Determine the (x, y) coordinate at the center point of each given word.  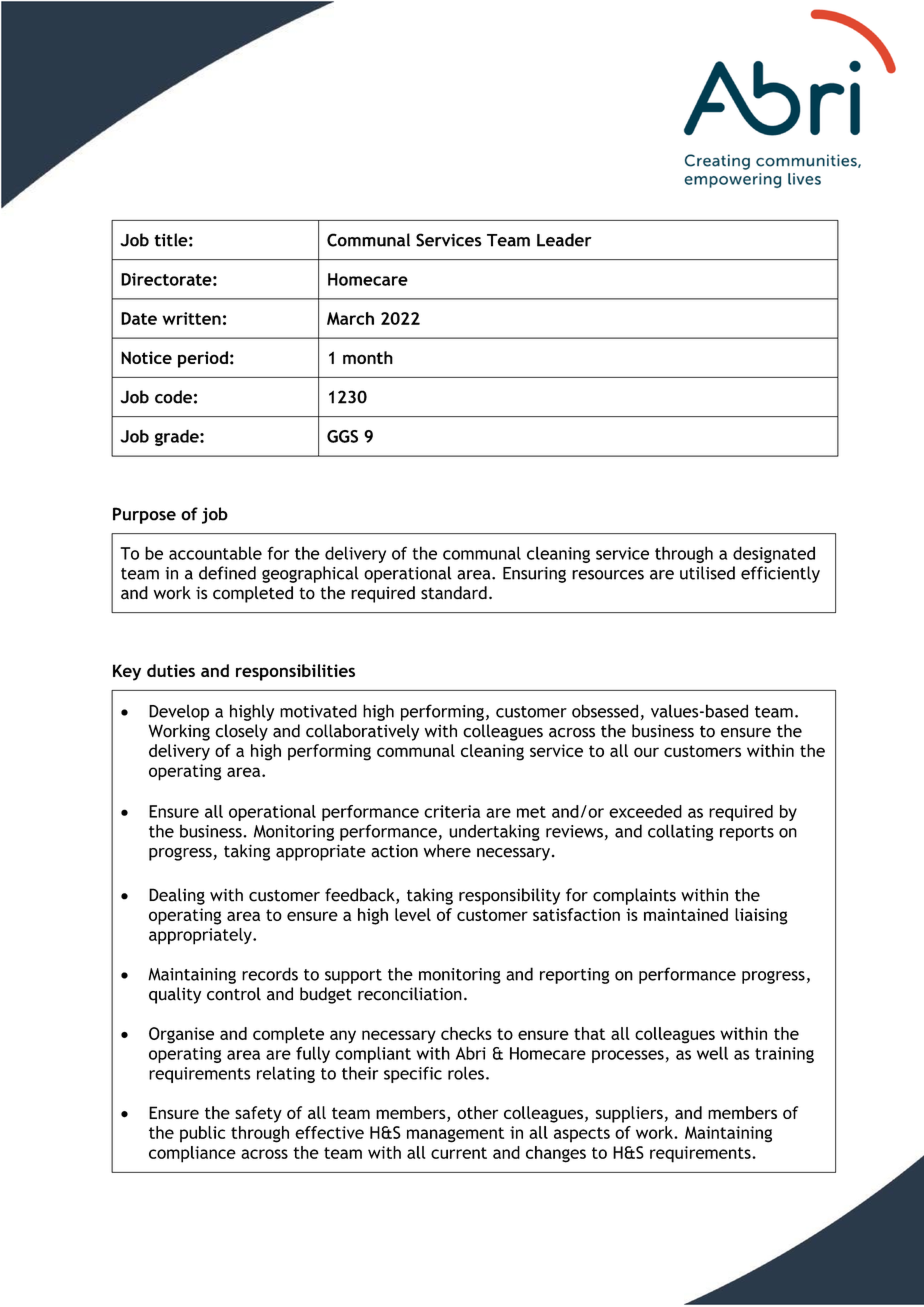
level (413, 914)
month (368, 357)
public (202, 1134)
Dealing (177, 896)
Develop (179, 712)
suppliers (629, 1114)
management (455, 1135)
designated (774, 554)
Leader (564, 240)
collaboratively (362, 732)
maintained (686, 914)
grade (178, 438)
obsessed (605, 711)
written (191, 318)
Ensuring (534, 575)
